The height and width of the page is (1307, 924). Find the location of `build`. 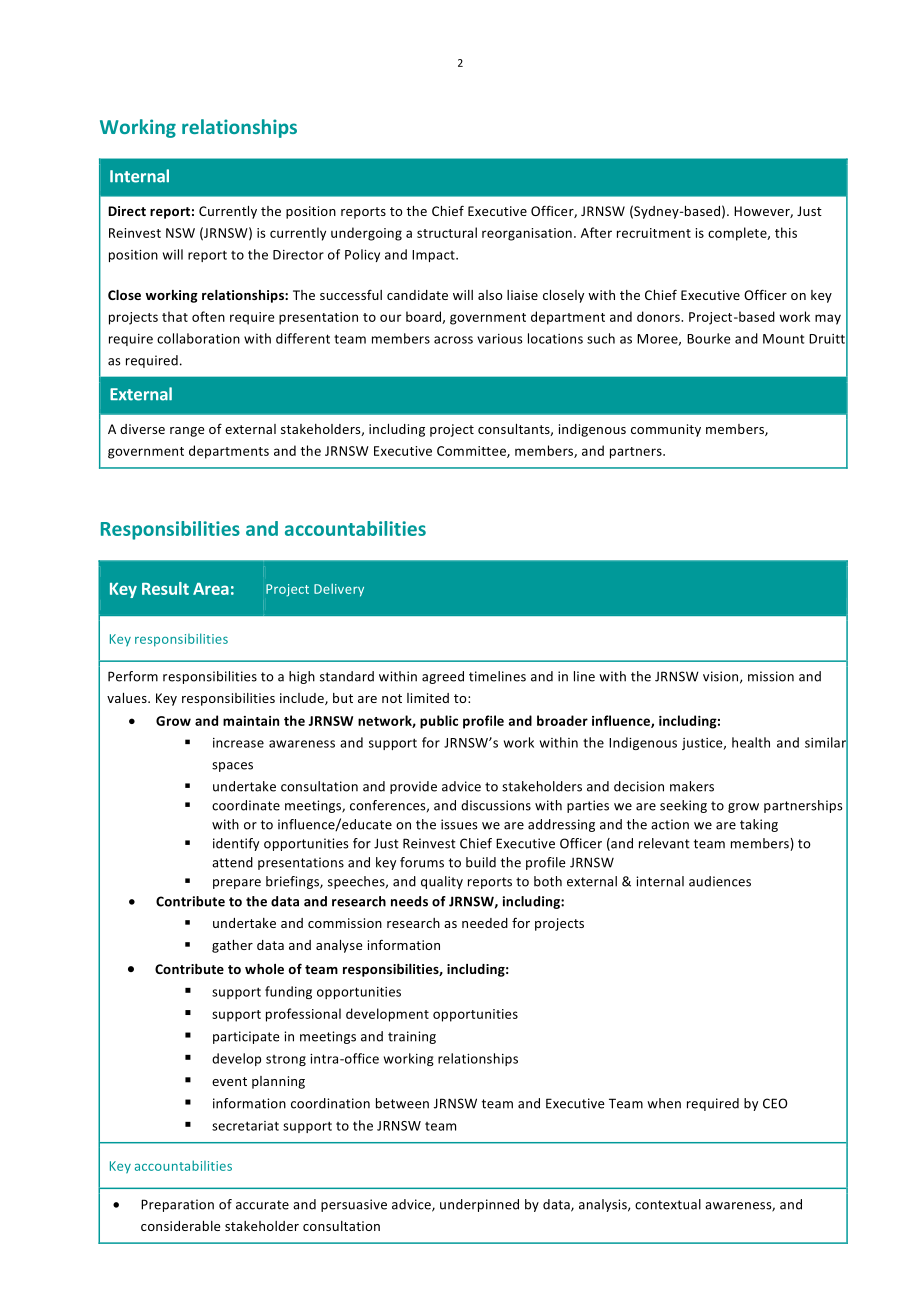

build is located at coordinates (481, 862).
